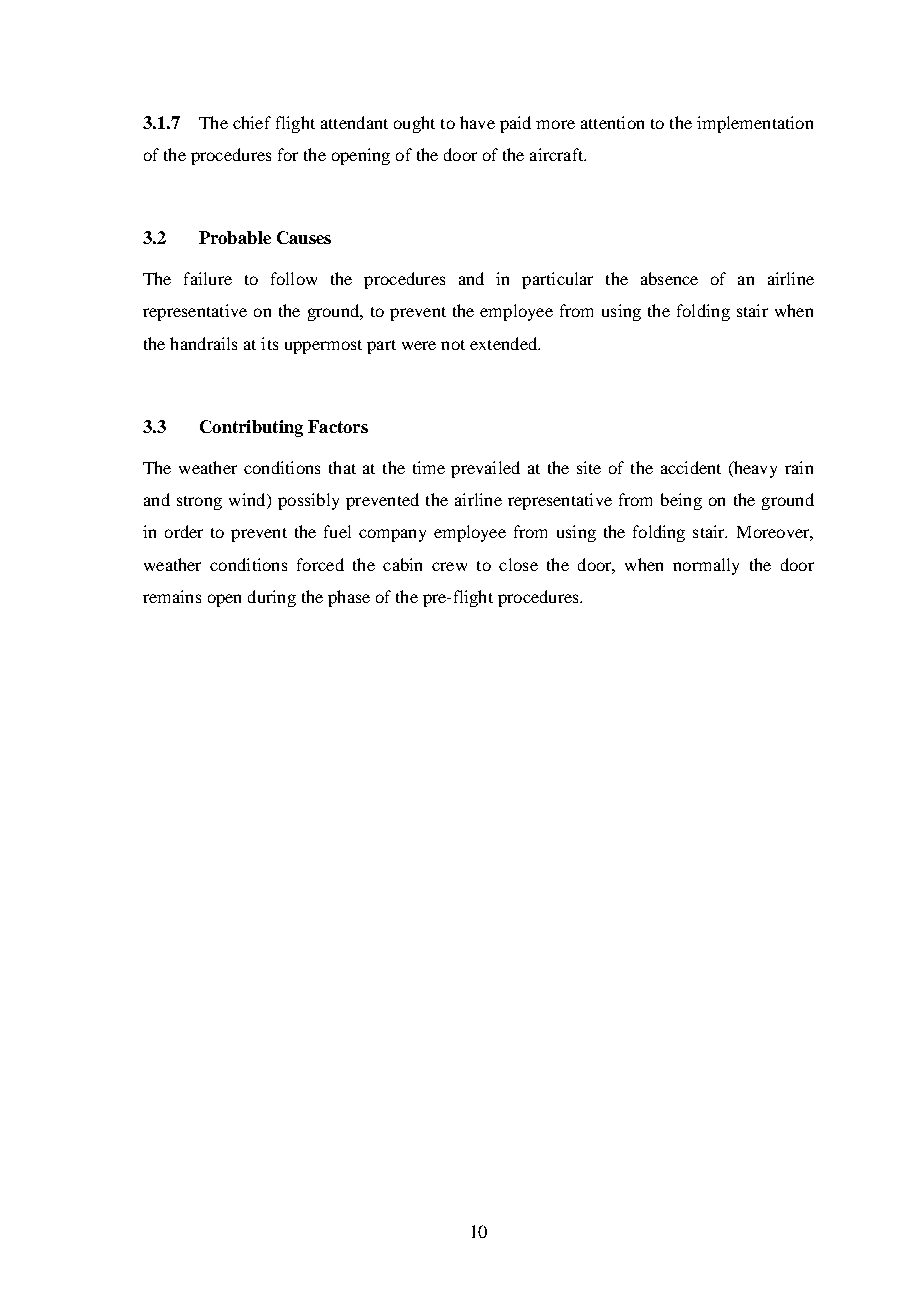 The width and height of the screenshot is (924, 1308). What do you see at coordinates (252, 122) in the screenshot?
I see `chief` at bounding box center [252, 122].
